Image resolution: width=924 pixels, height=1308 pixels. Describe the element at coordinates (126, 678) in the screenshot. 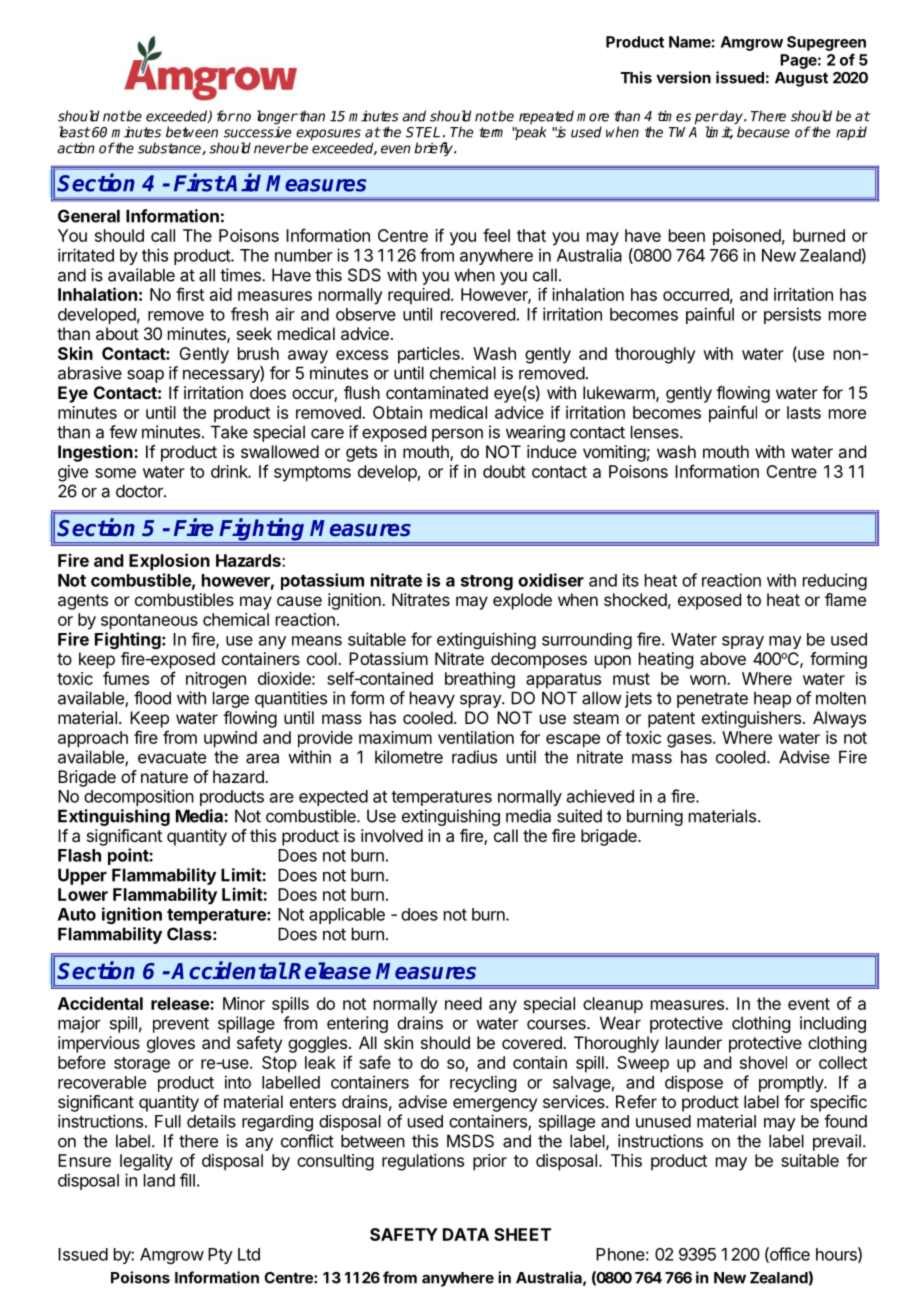

I see `fumes` at that location.
